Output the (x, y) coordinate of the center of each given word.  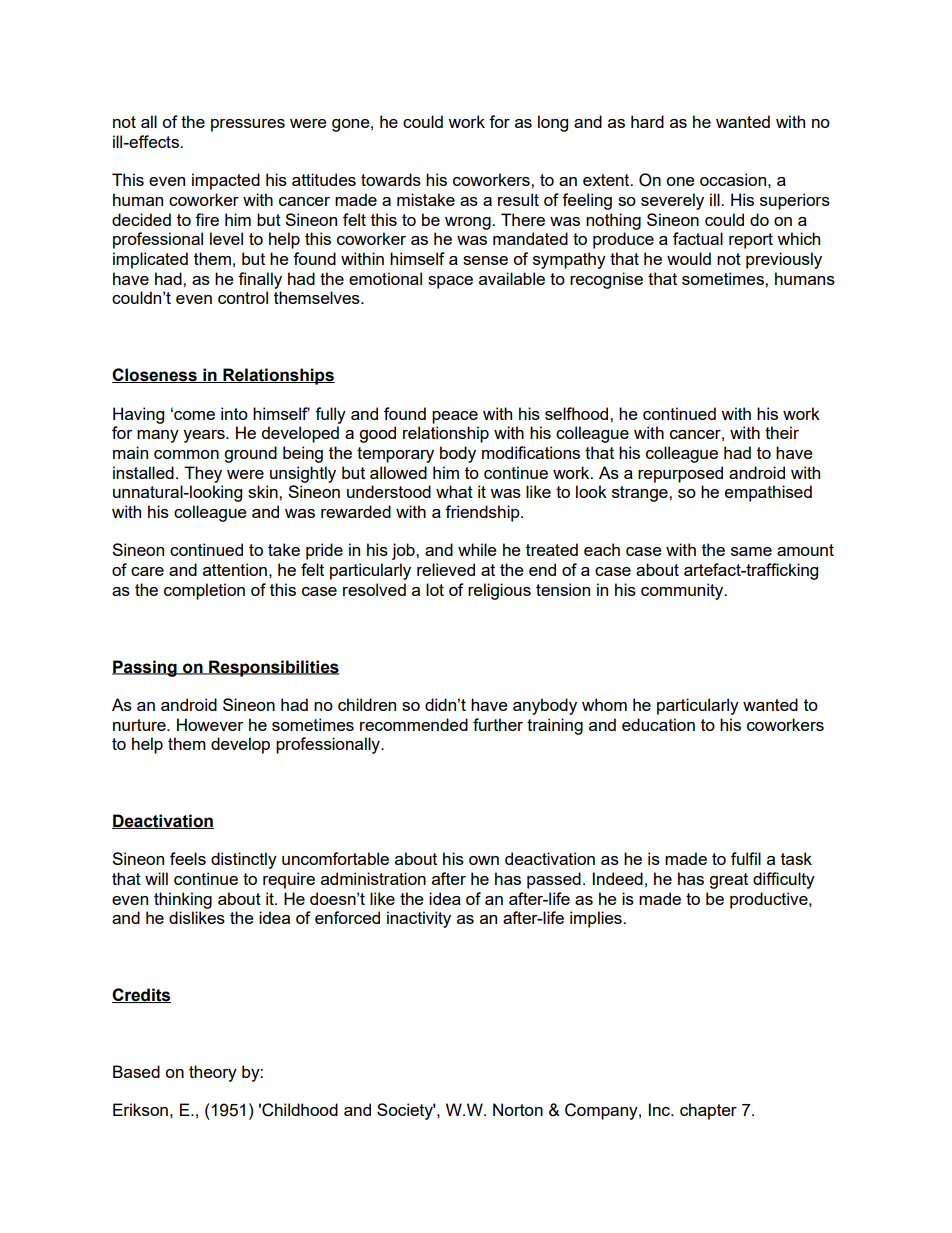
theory (213, 1073)
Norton (518, 1109)
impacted (226, 181)
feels (188, 858)
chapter (708, 1111)
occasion (733, 179)
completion (204, 591)
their (782, 432)
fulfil (746, 858)
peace (455, 417)
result (518, 199)
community (683, 591)
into (234, 413)
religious (499, 591)
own (484, 860)
